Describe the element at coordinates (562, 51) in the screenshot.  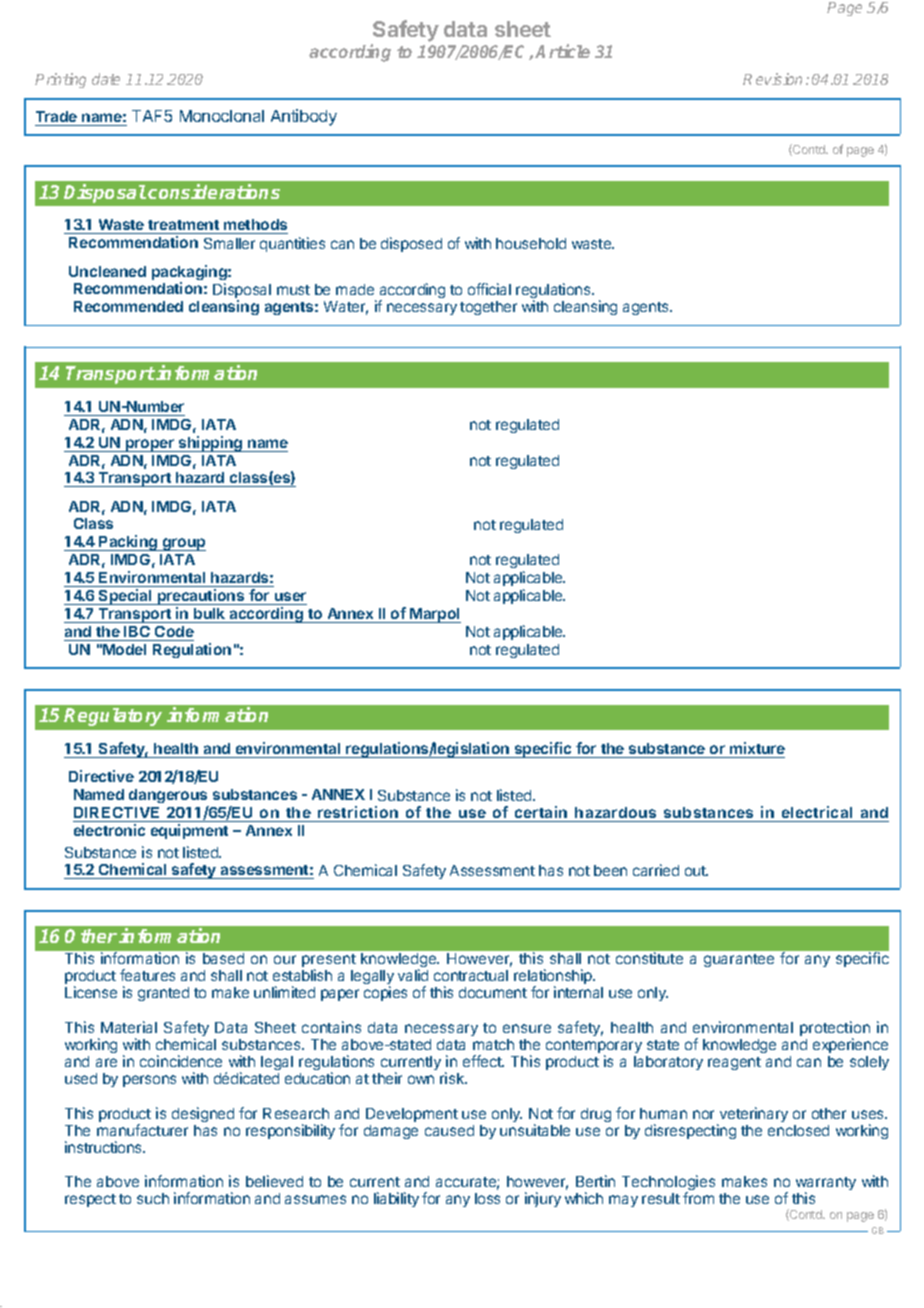
I see `Article` at that location.
